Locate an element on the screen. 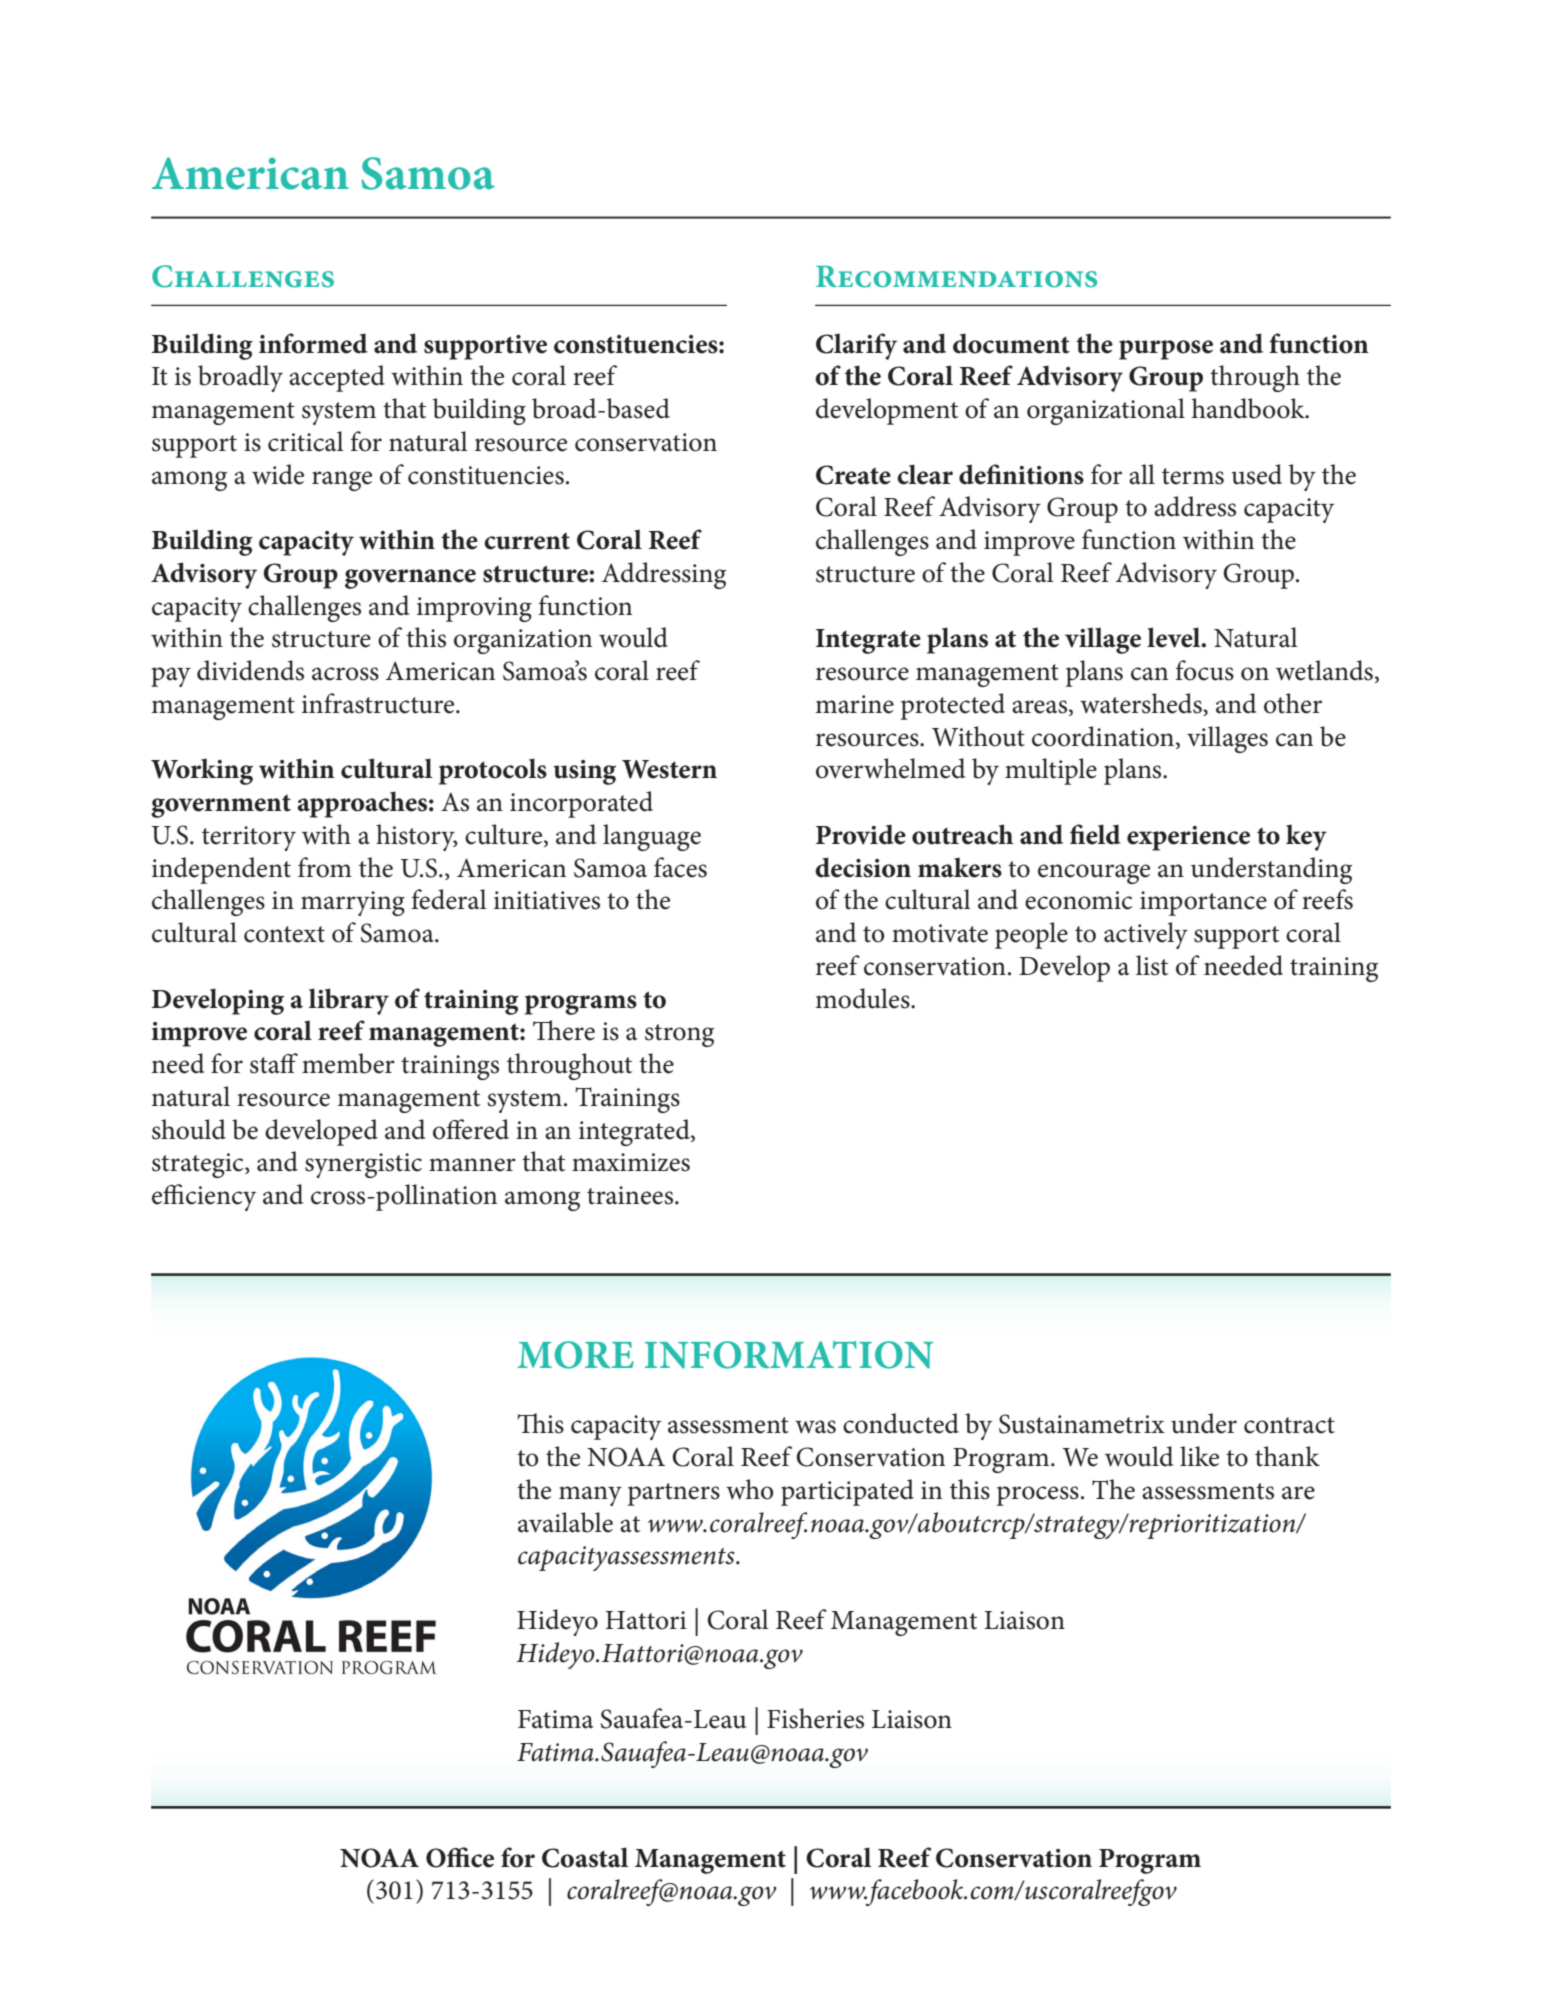 This screenshot has height=1995, width=1542. list is located at coordinates (1152, 965).
